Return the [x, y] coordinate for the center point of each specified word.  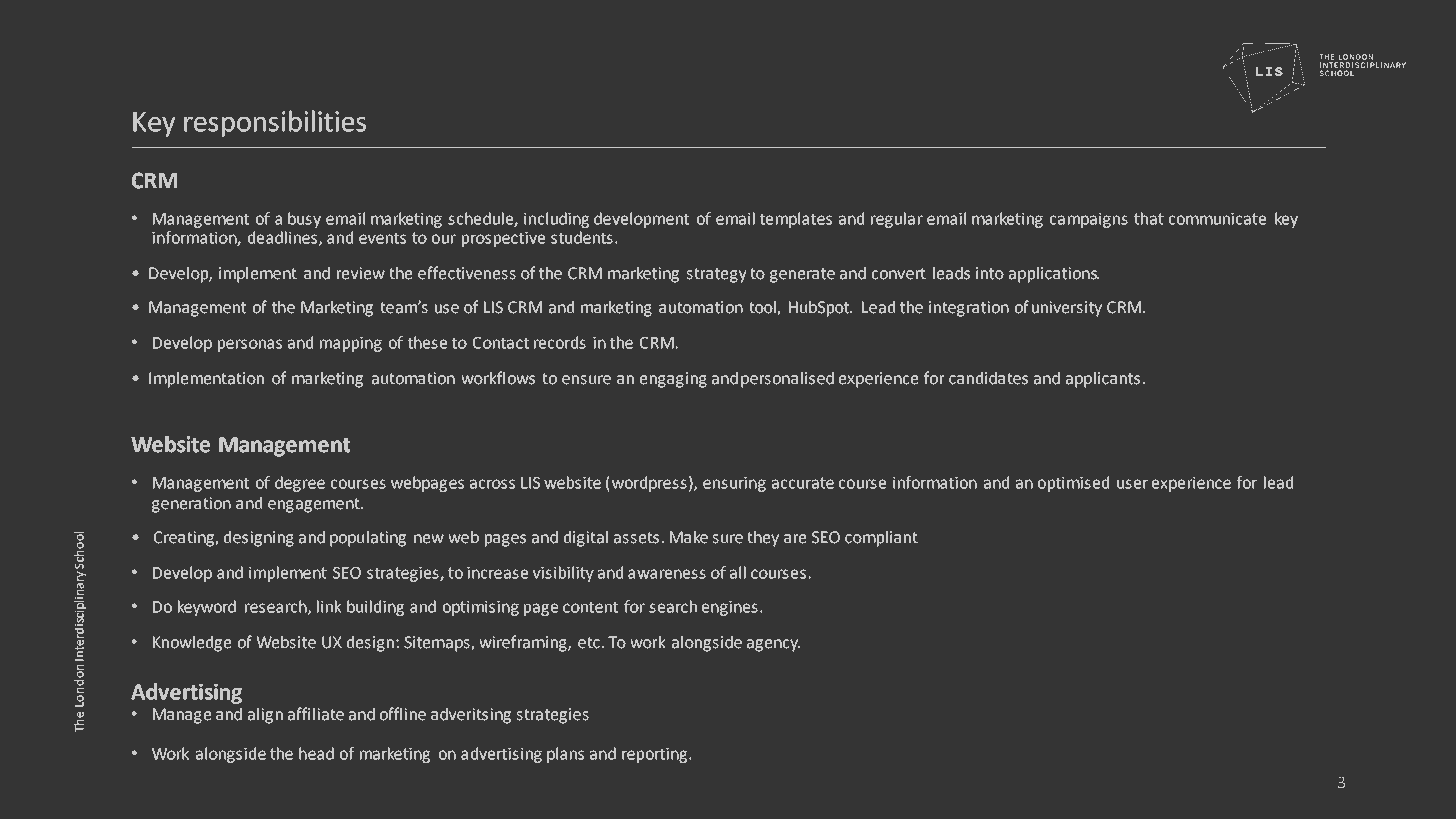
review [361, 273]
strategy [716, 275]
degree [300, 484]
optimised [1073, 484]
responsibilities [275, 123]
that [1149, 218]
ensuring [734, 484]
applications [1054, 275]
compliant [881, 539]
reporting [654, 755]
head [316, 753]
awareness [667, 574]
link [329, 606]
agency [773, 645]
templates [796, 220]
